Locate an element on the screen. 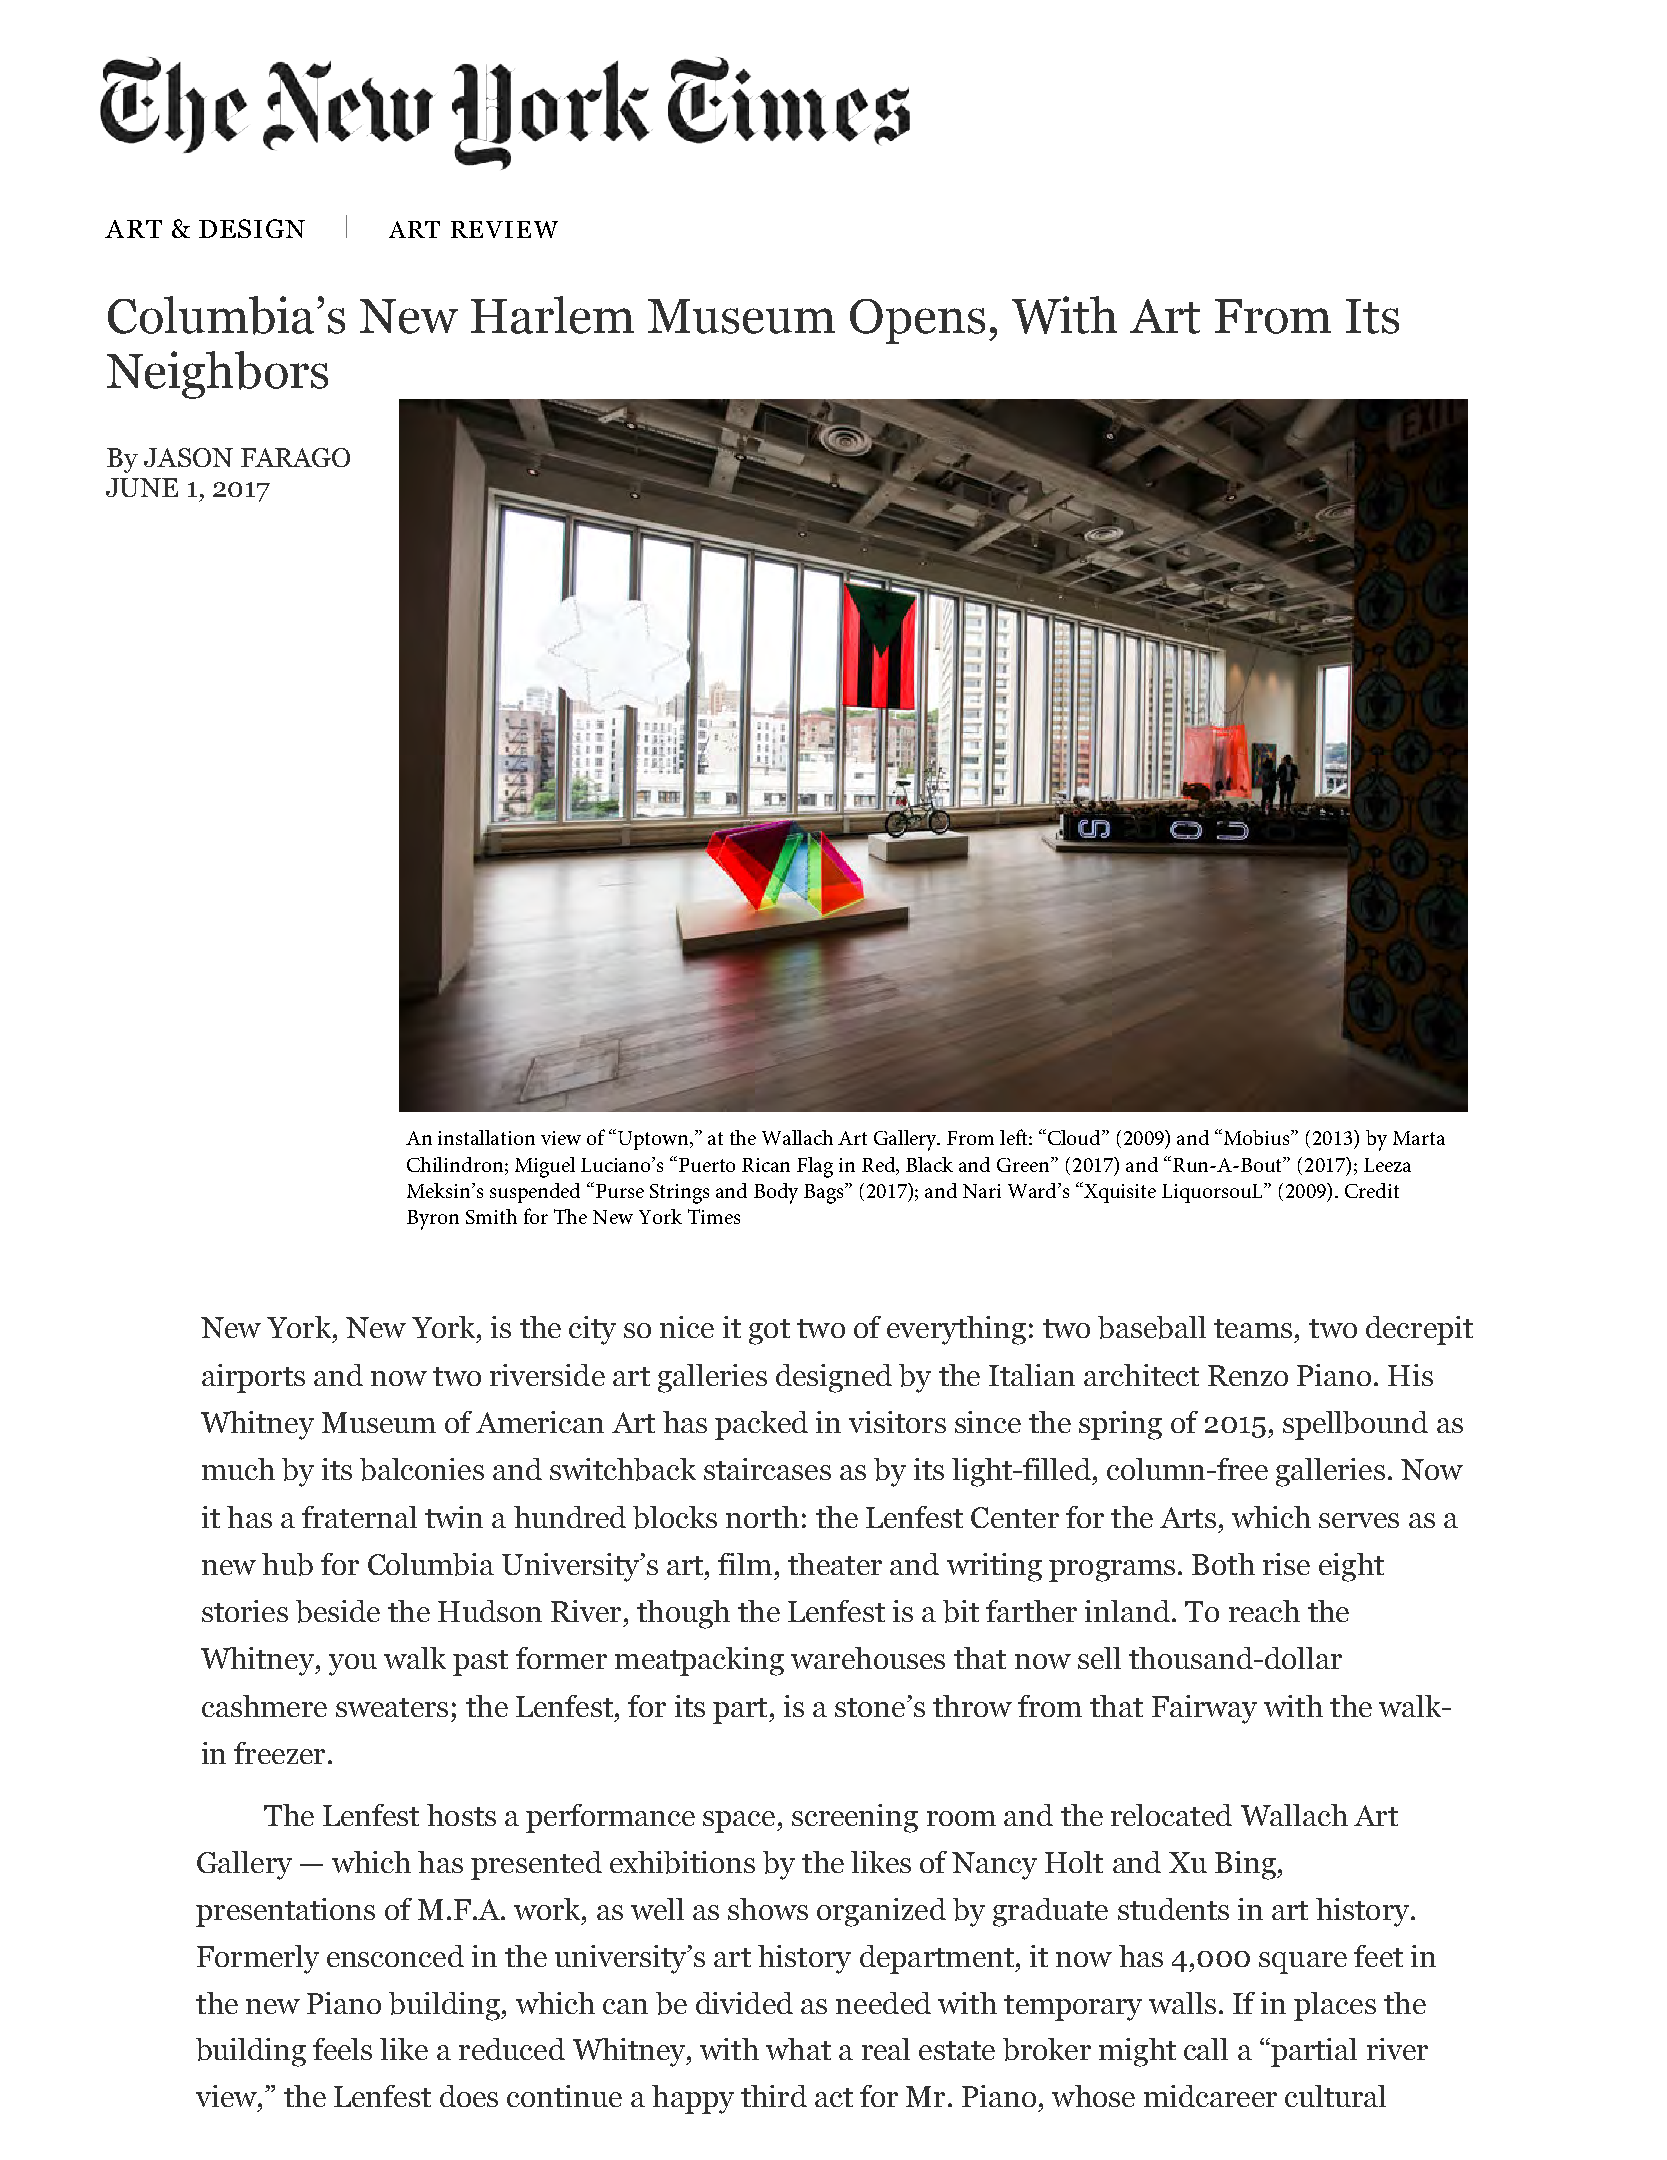 Image resolution: width=1667 pixels, height=2160 pixels. Mobius is located at coordinates (1258, 1137).
